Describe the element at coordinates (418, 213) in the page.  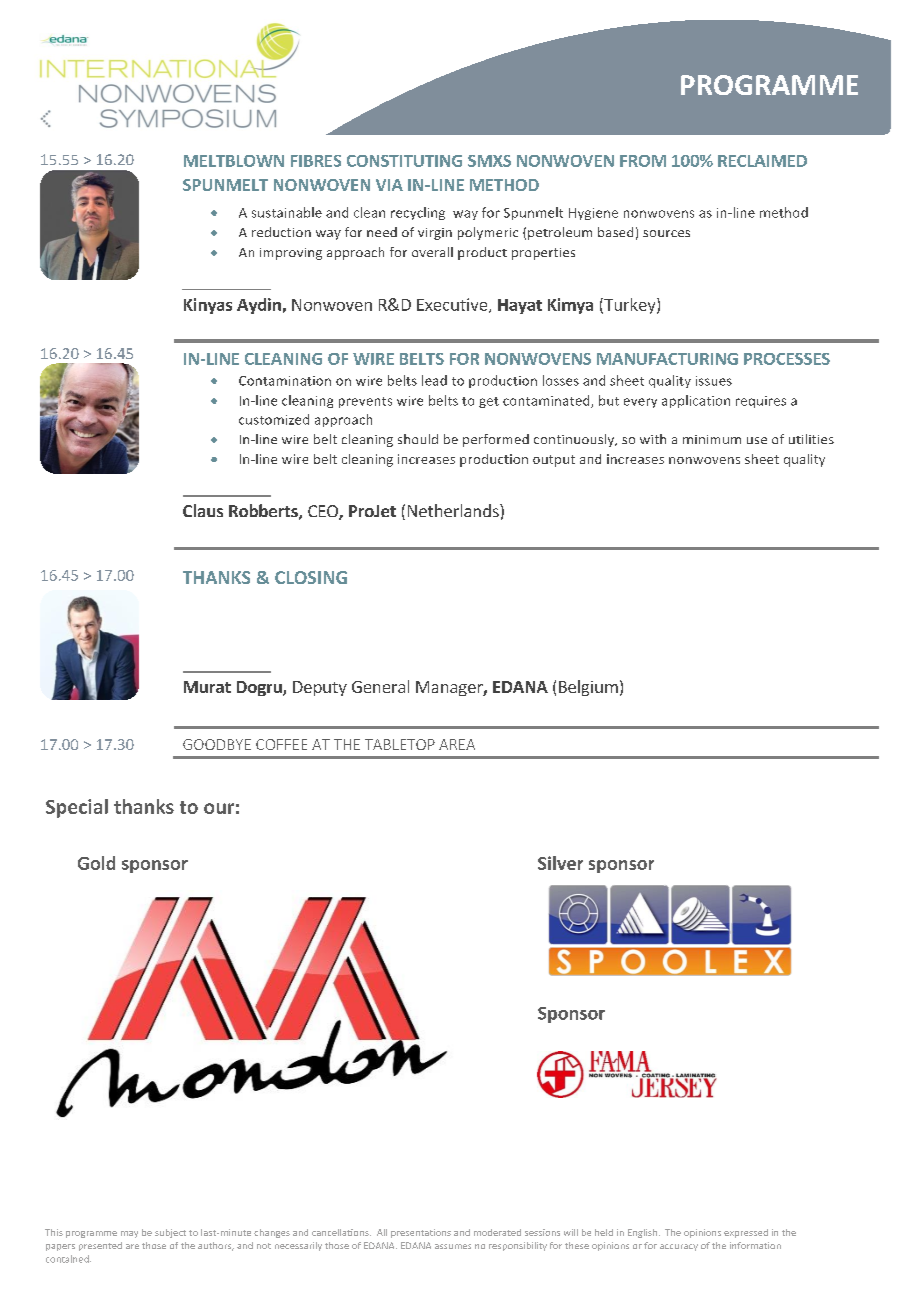
I see `recycling` at that location.
